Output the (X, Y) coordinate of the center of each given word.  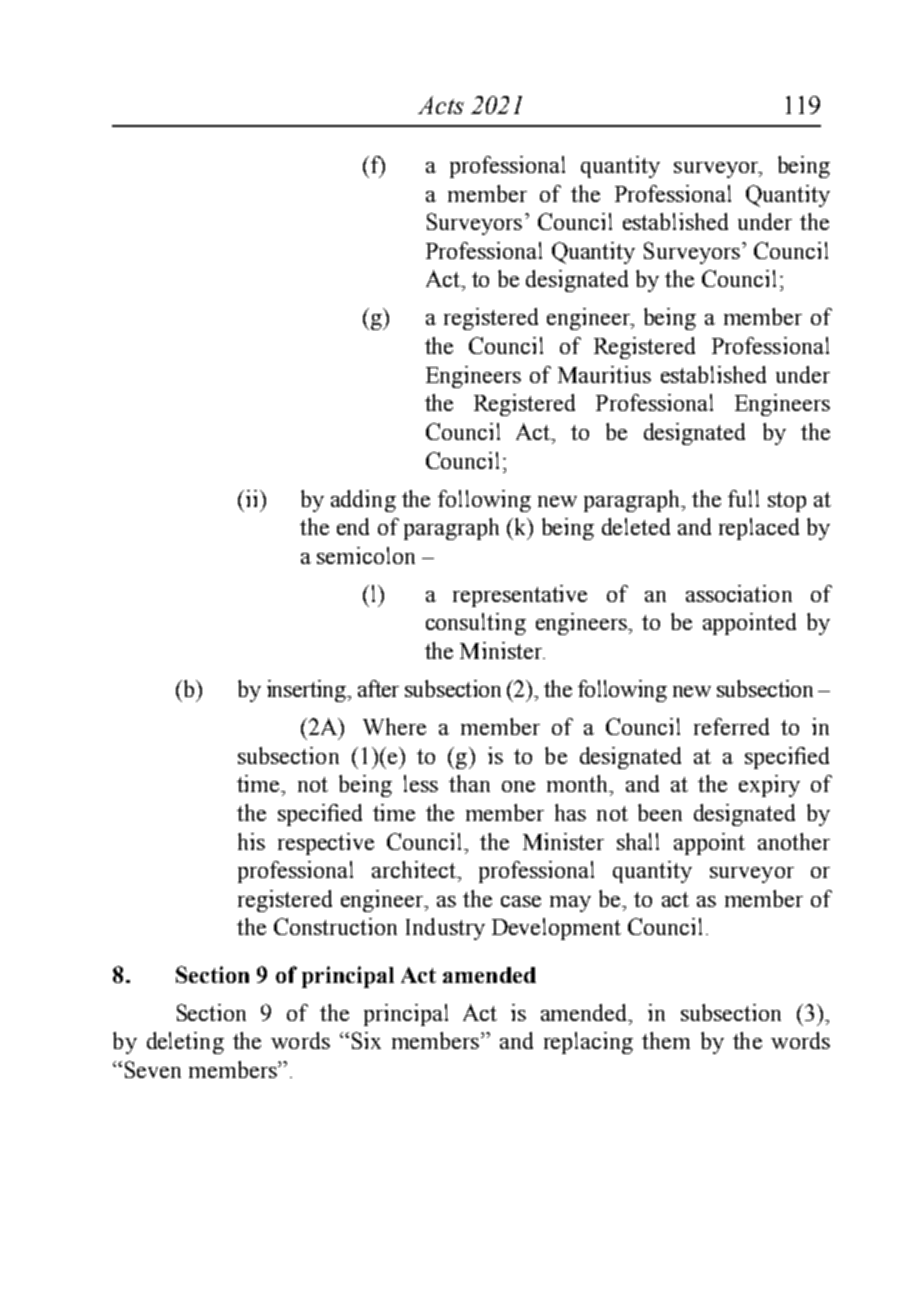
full (743, 498)
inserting (308, 691)
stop (787, 502)
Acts (441, 105)
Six (366, 1040)
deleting (185, 1043)
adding (363, 501)
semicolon (366, 555)
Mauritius (604, 374)
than (469, 783)
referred (731, 726)
